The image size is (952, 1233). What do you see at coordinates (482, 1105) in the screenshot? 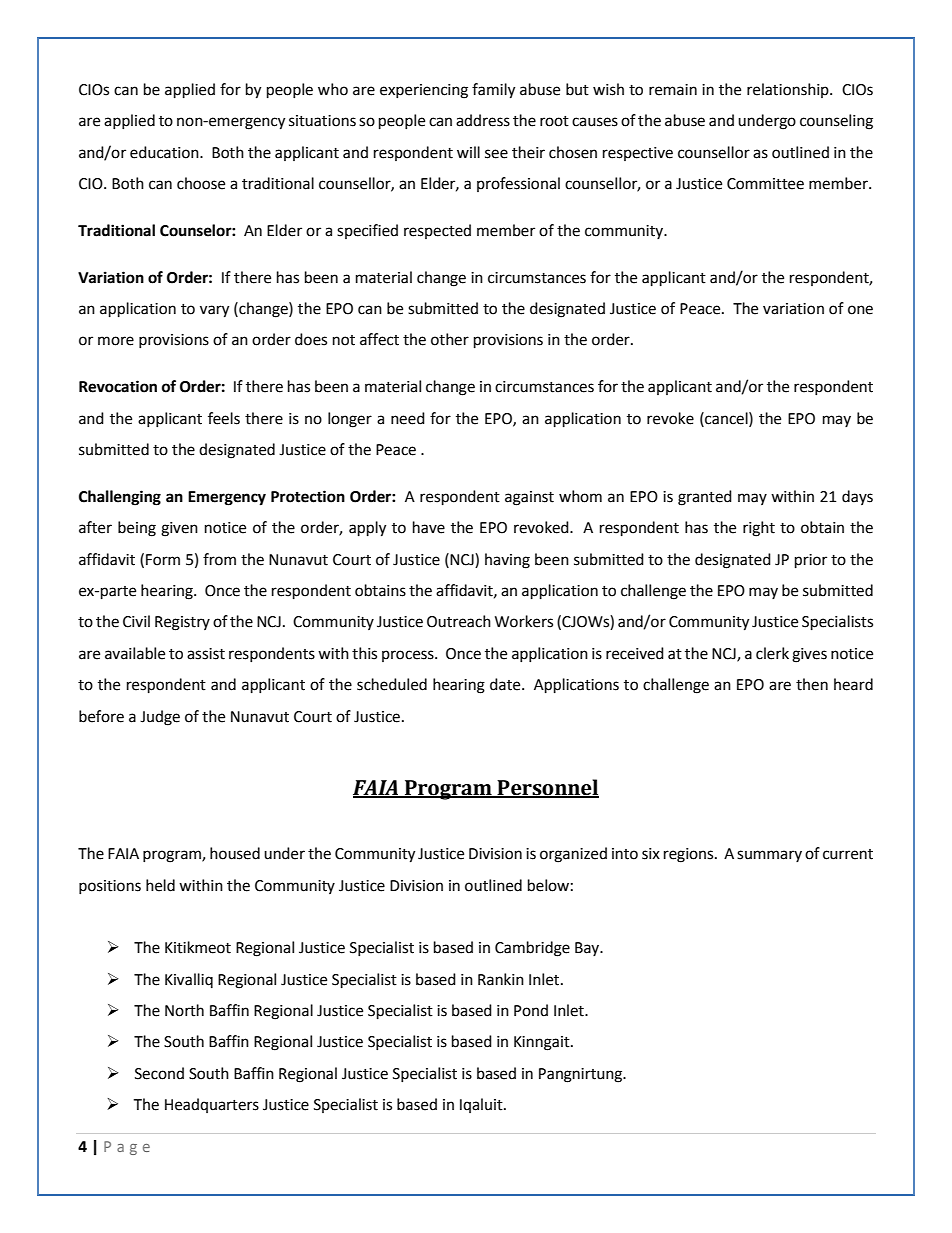
I see `Iqaluit` at bounding box center [482, 1105].
